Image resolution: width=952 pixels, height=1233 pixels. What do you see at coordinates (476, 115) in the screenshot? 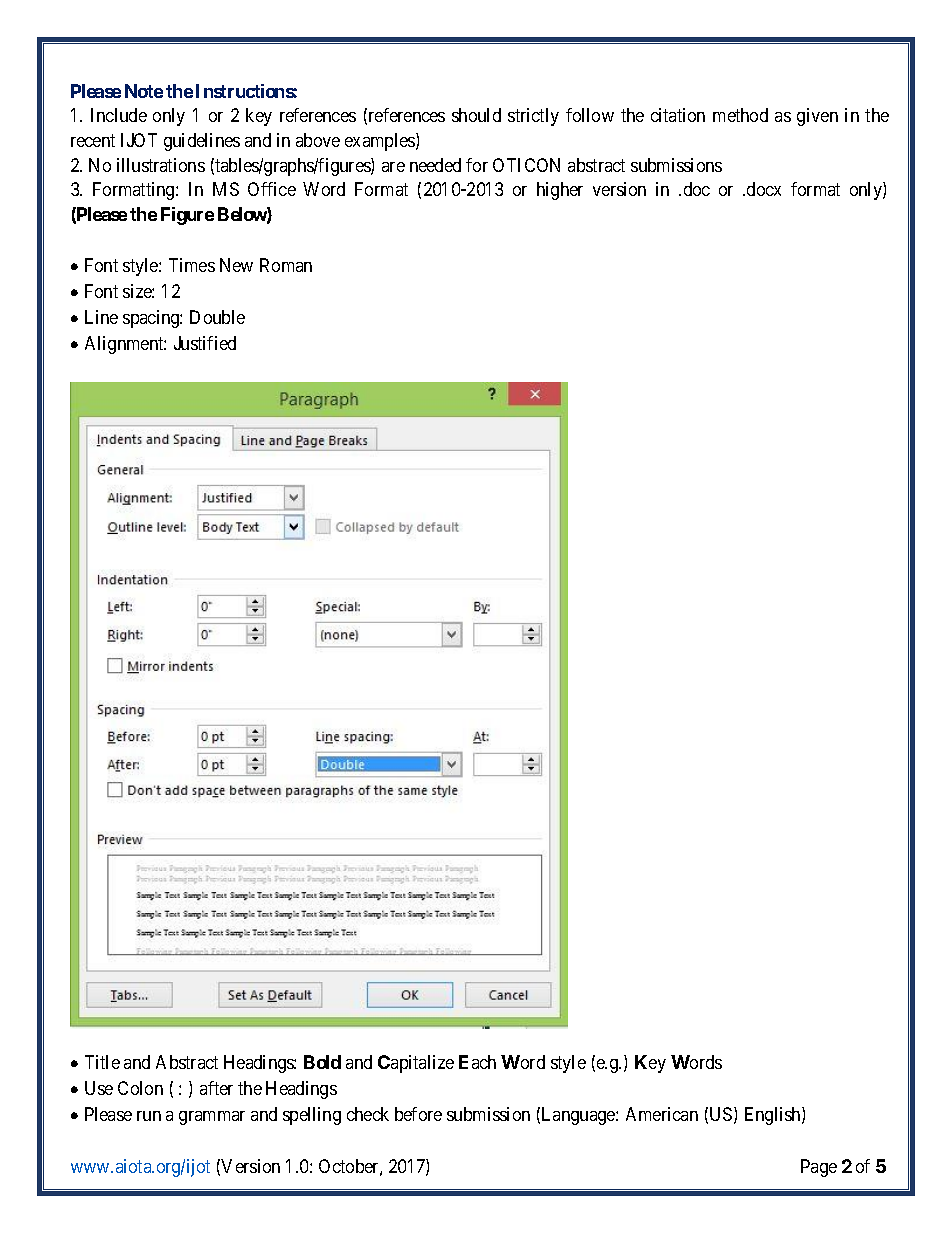
I see `should` at bounding box center [476, 115].
